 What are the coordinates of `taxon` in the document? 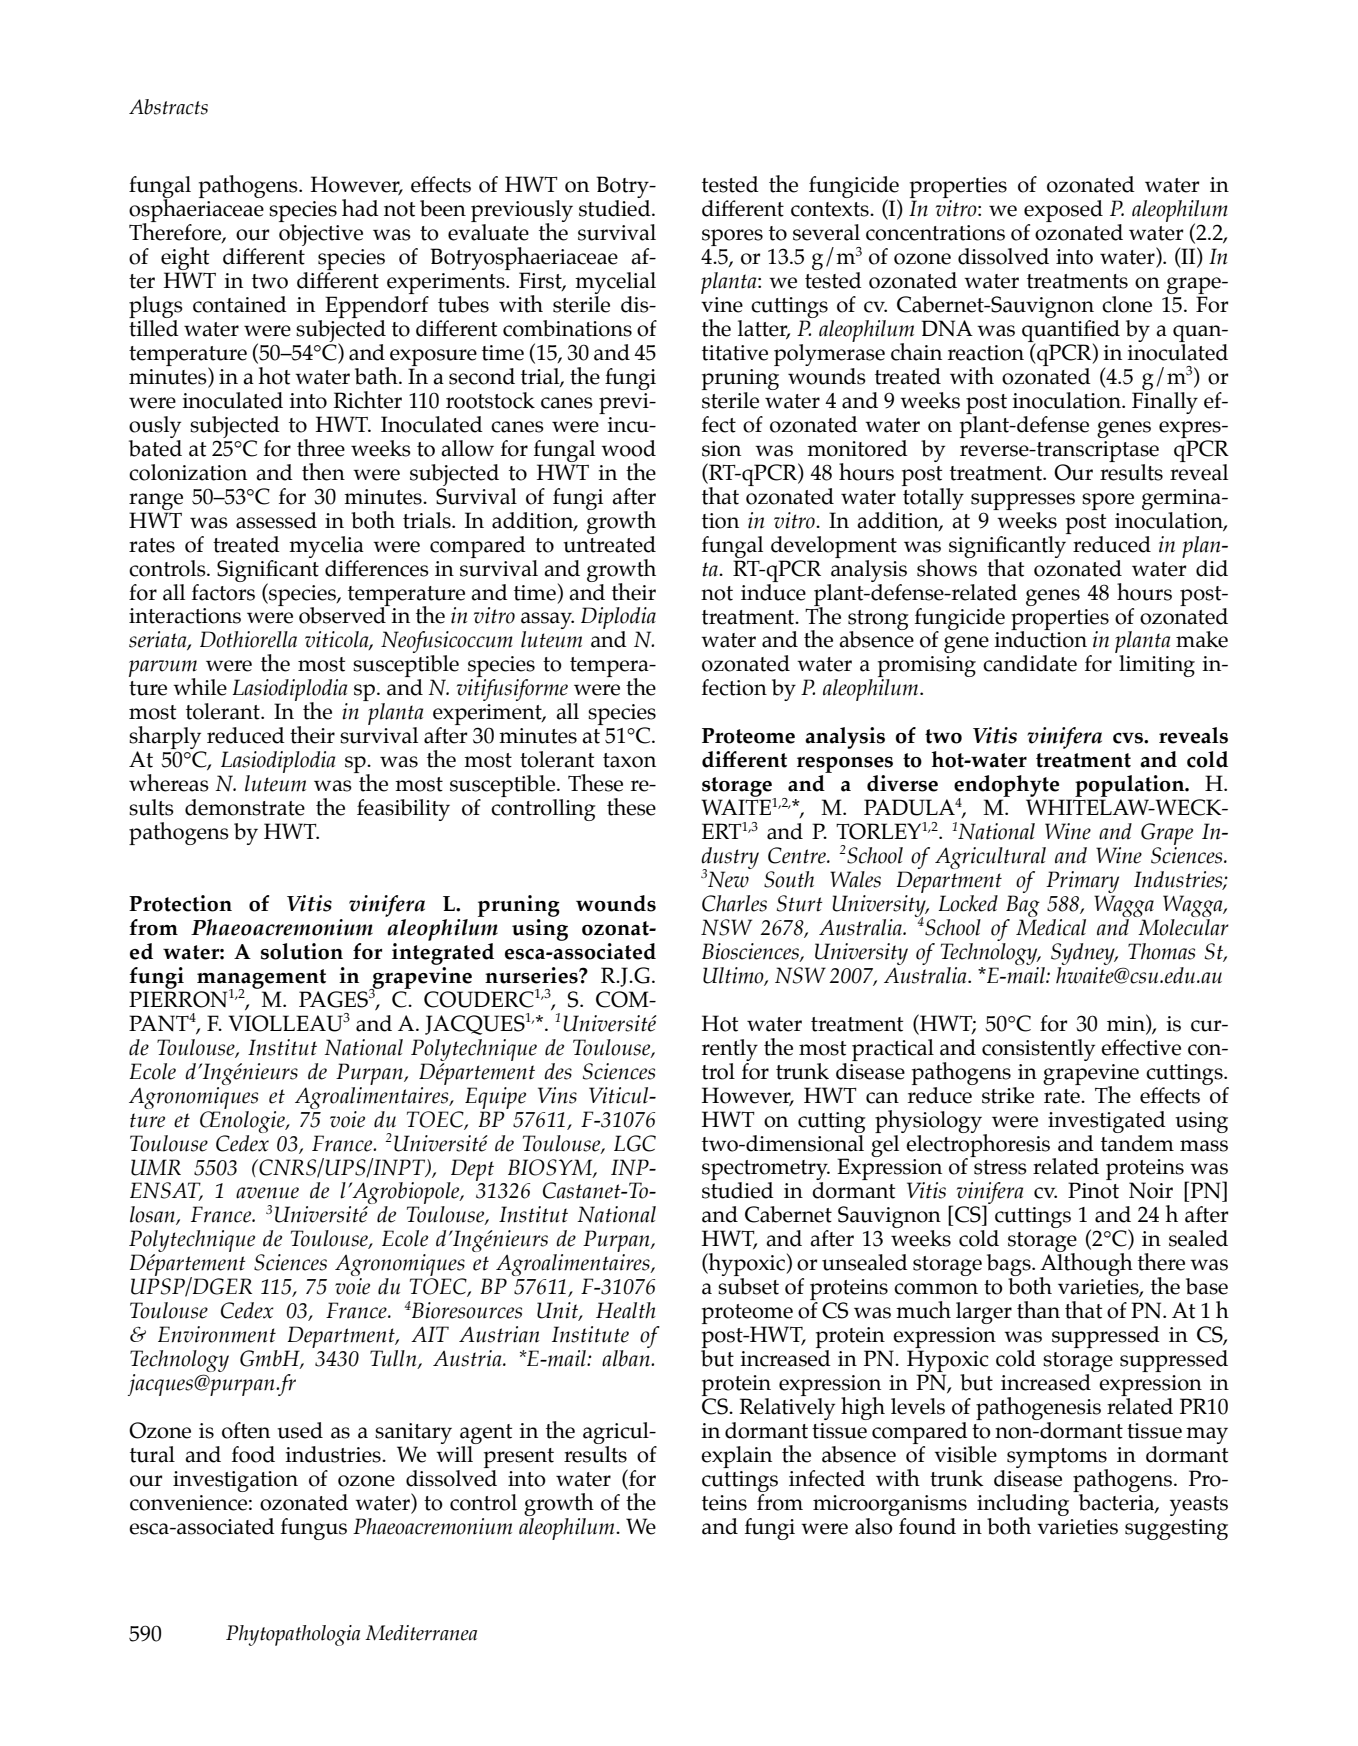 It's located at (629, 760).
